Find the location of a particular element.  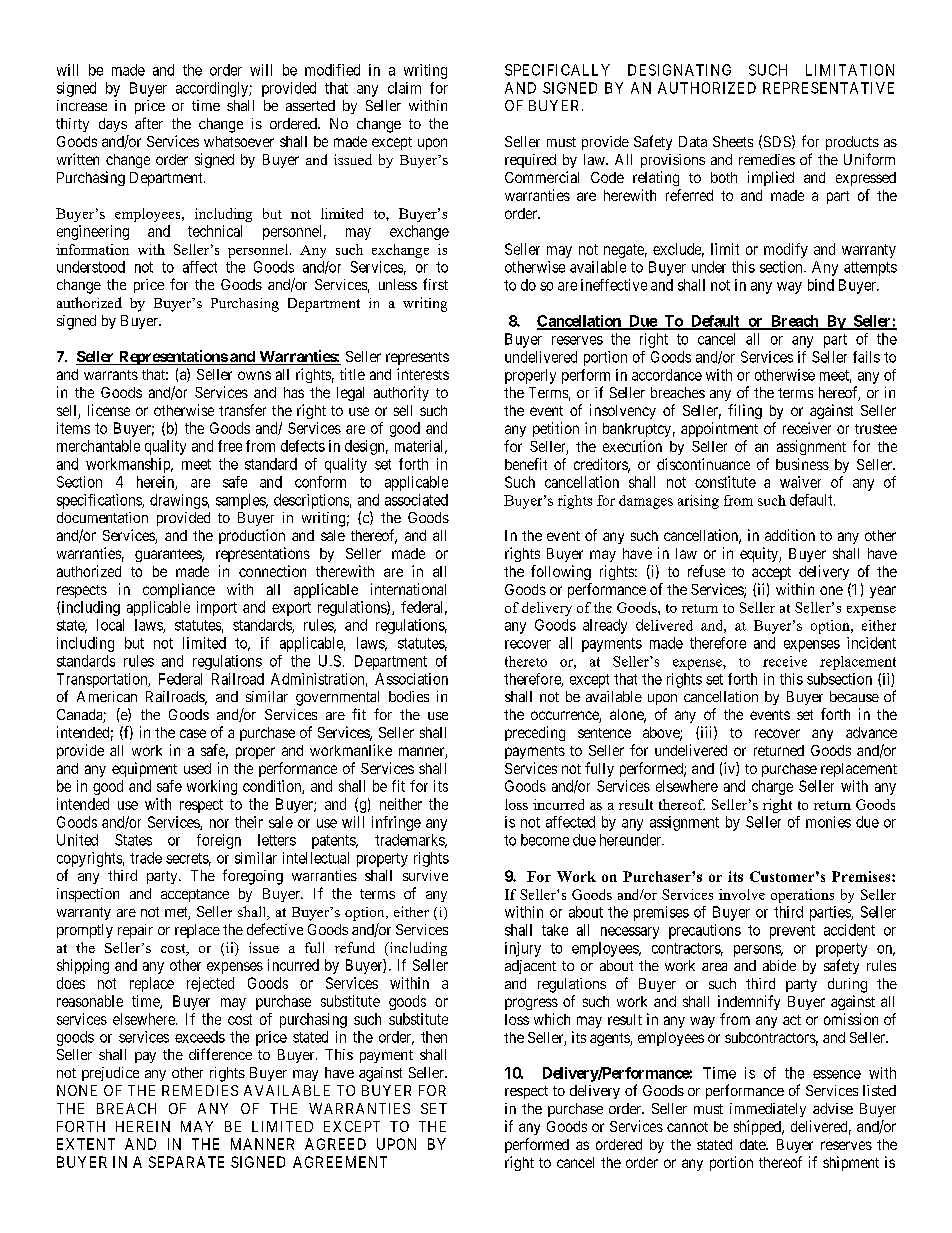

foreign is located at coordinates (219, 841).
